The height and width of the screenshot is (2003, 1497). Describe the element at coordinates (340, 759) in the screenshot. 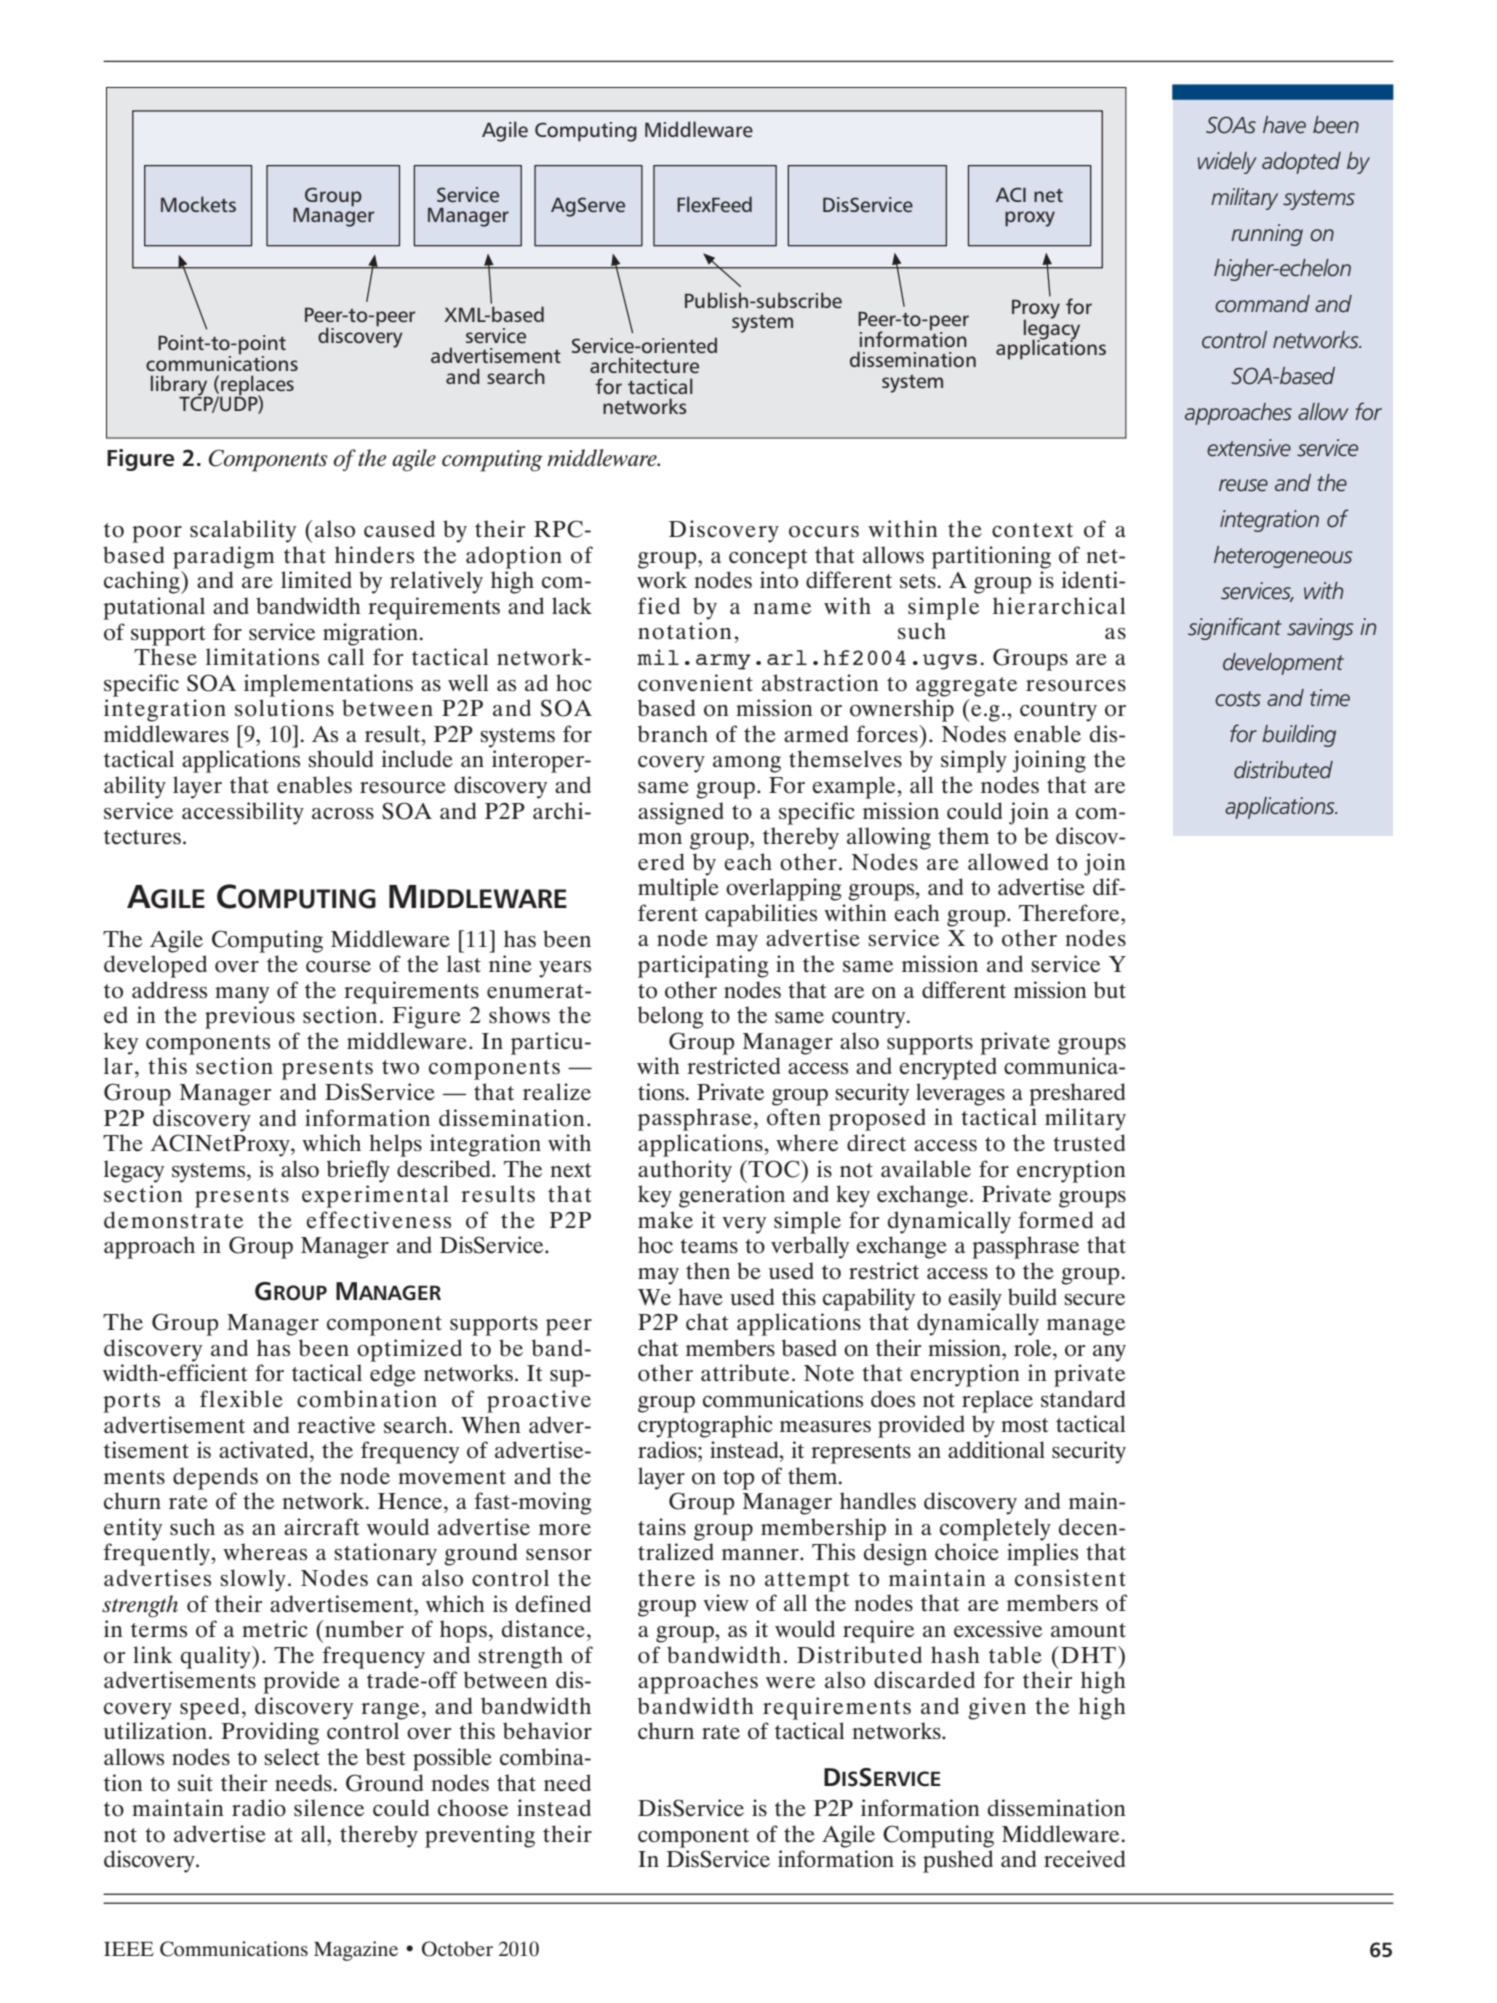

I see `should` at that location.
